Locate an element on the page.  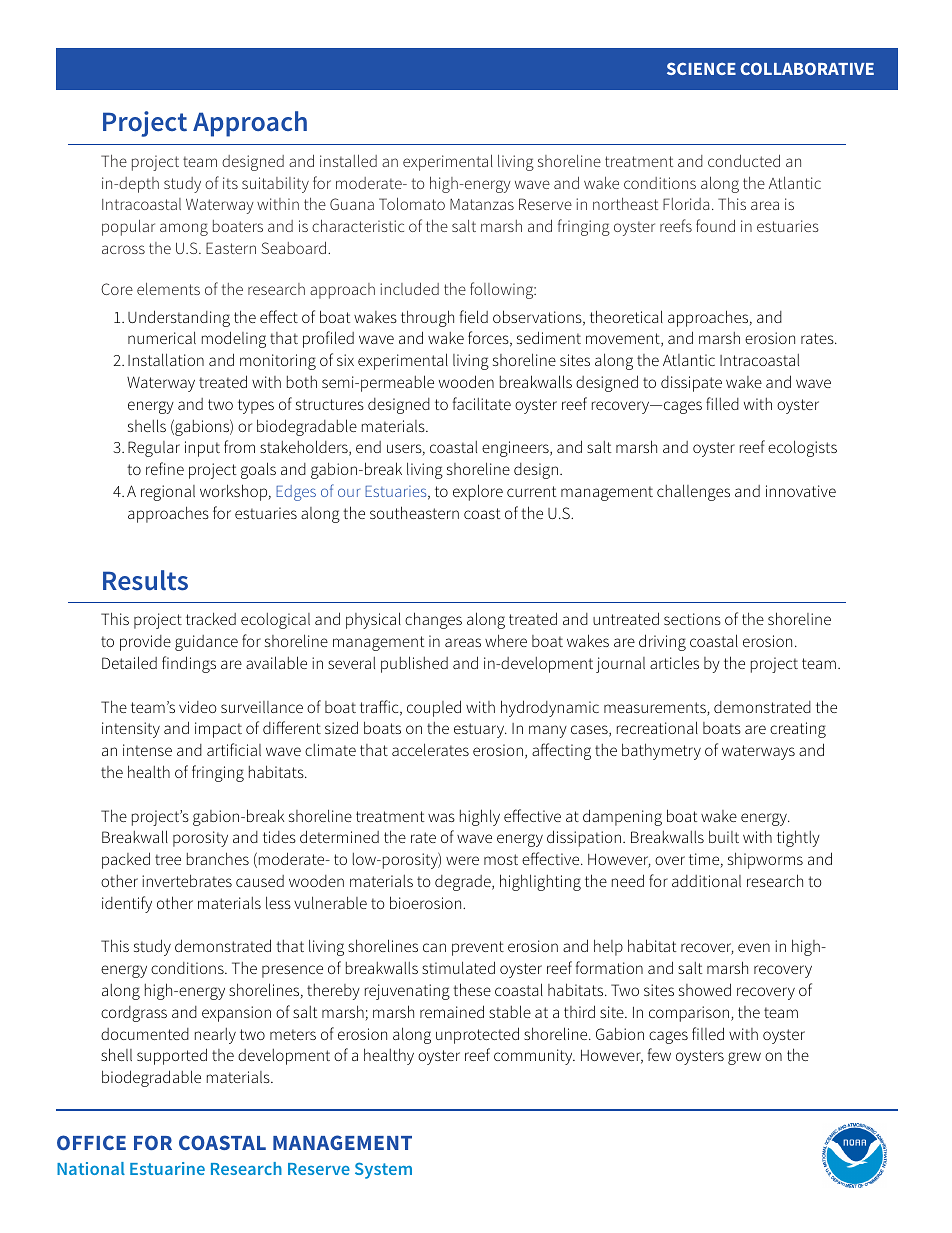
changes is located at coordinates (433, 620).
